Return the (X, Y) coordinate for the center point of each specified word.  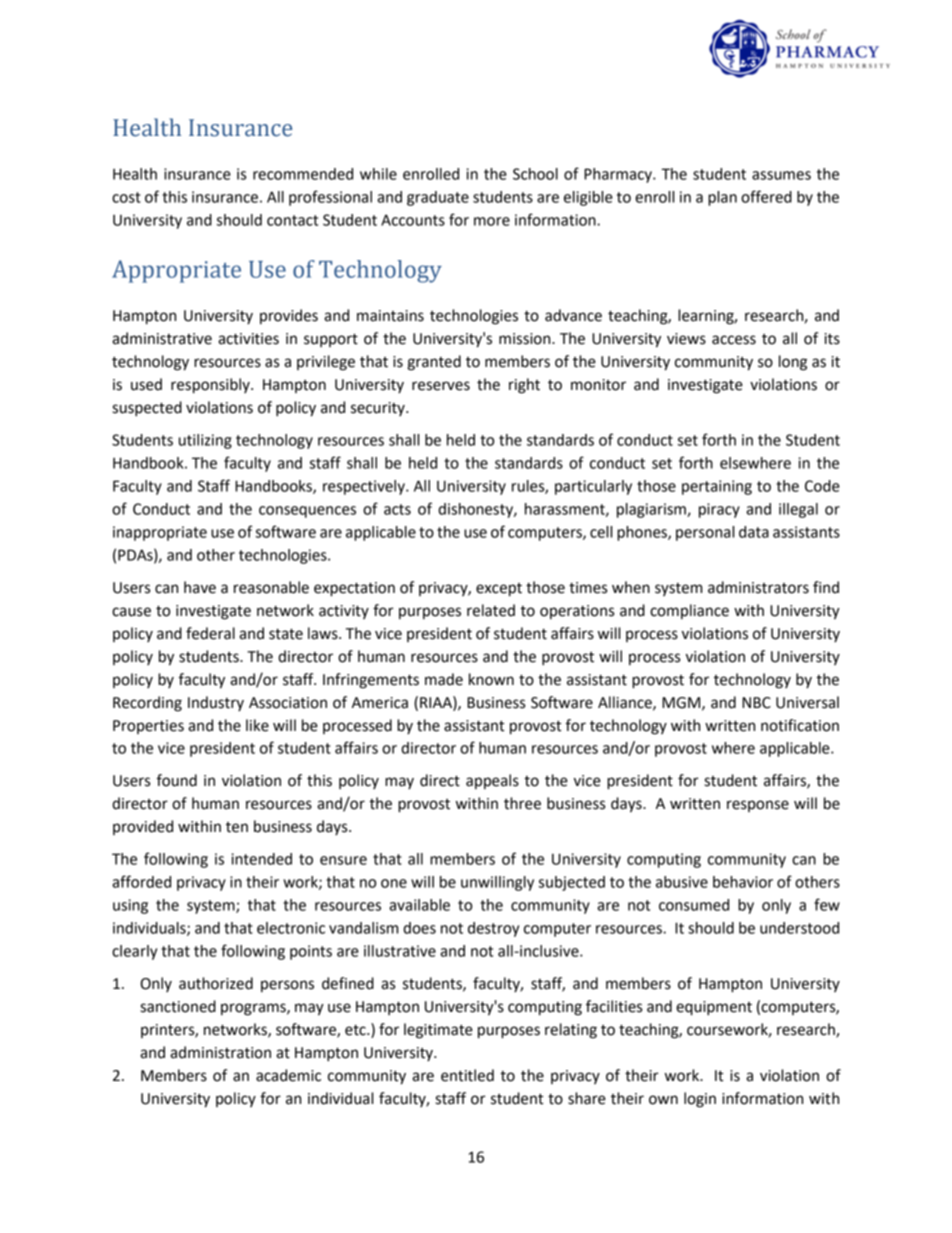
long (793, 363)
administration (220, 1052)
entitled (467, 1075)
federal (210, 633)
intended (261, 859)
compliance (689, 611)
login (700, 1100)
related (491, 610)
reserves (441, 386)
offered (766, 196)
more (492, 221)
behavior (743, 882)
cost (126, 197)
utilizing (205, 441)
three (522, 803)
